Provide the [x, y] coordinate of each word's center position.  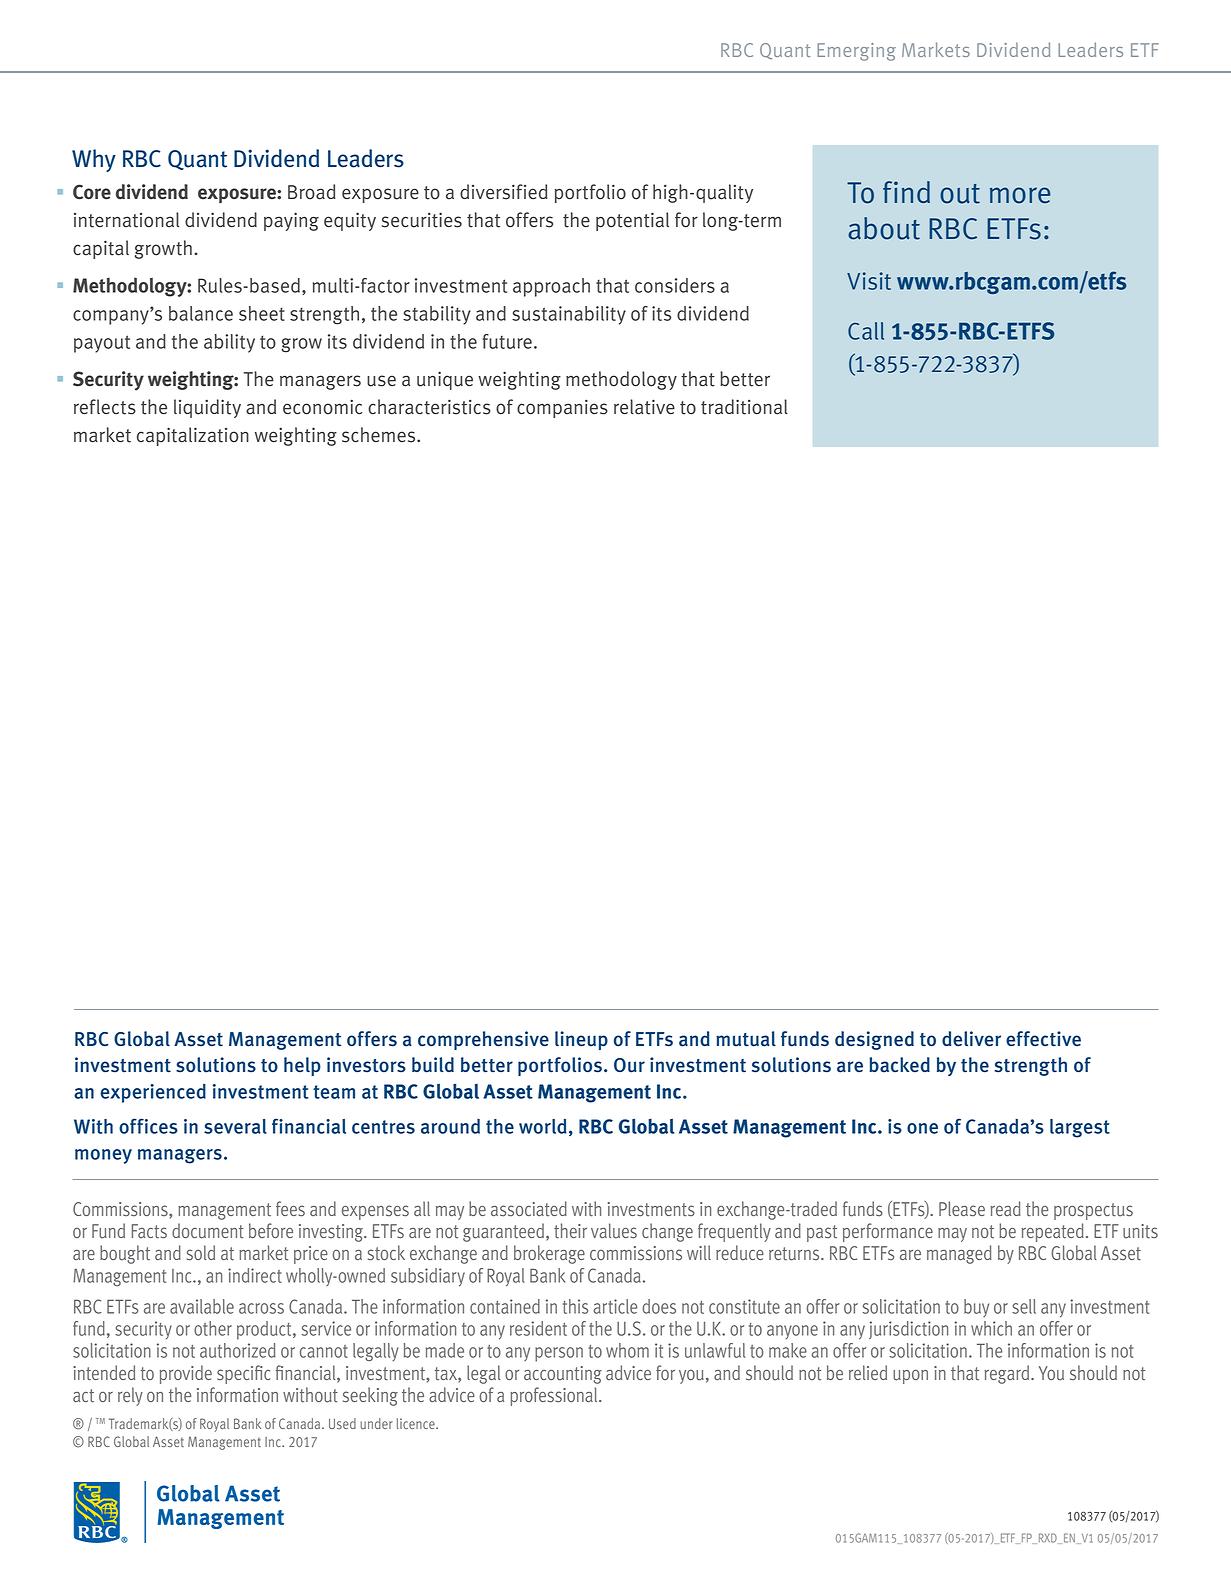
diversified [504, 192]
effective [1043, 1039]
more [1020, 195]
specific [243, 1374]
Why [94, 160]
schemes [380, 435]
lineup [581, 1040]
